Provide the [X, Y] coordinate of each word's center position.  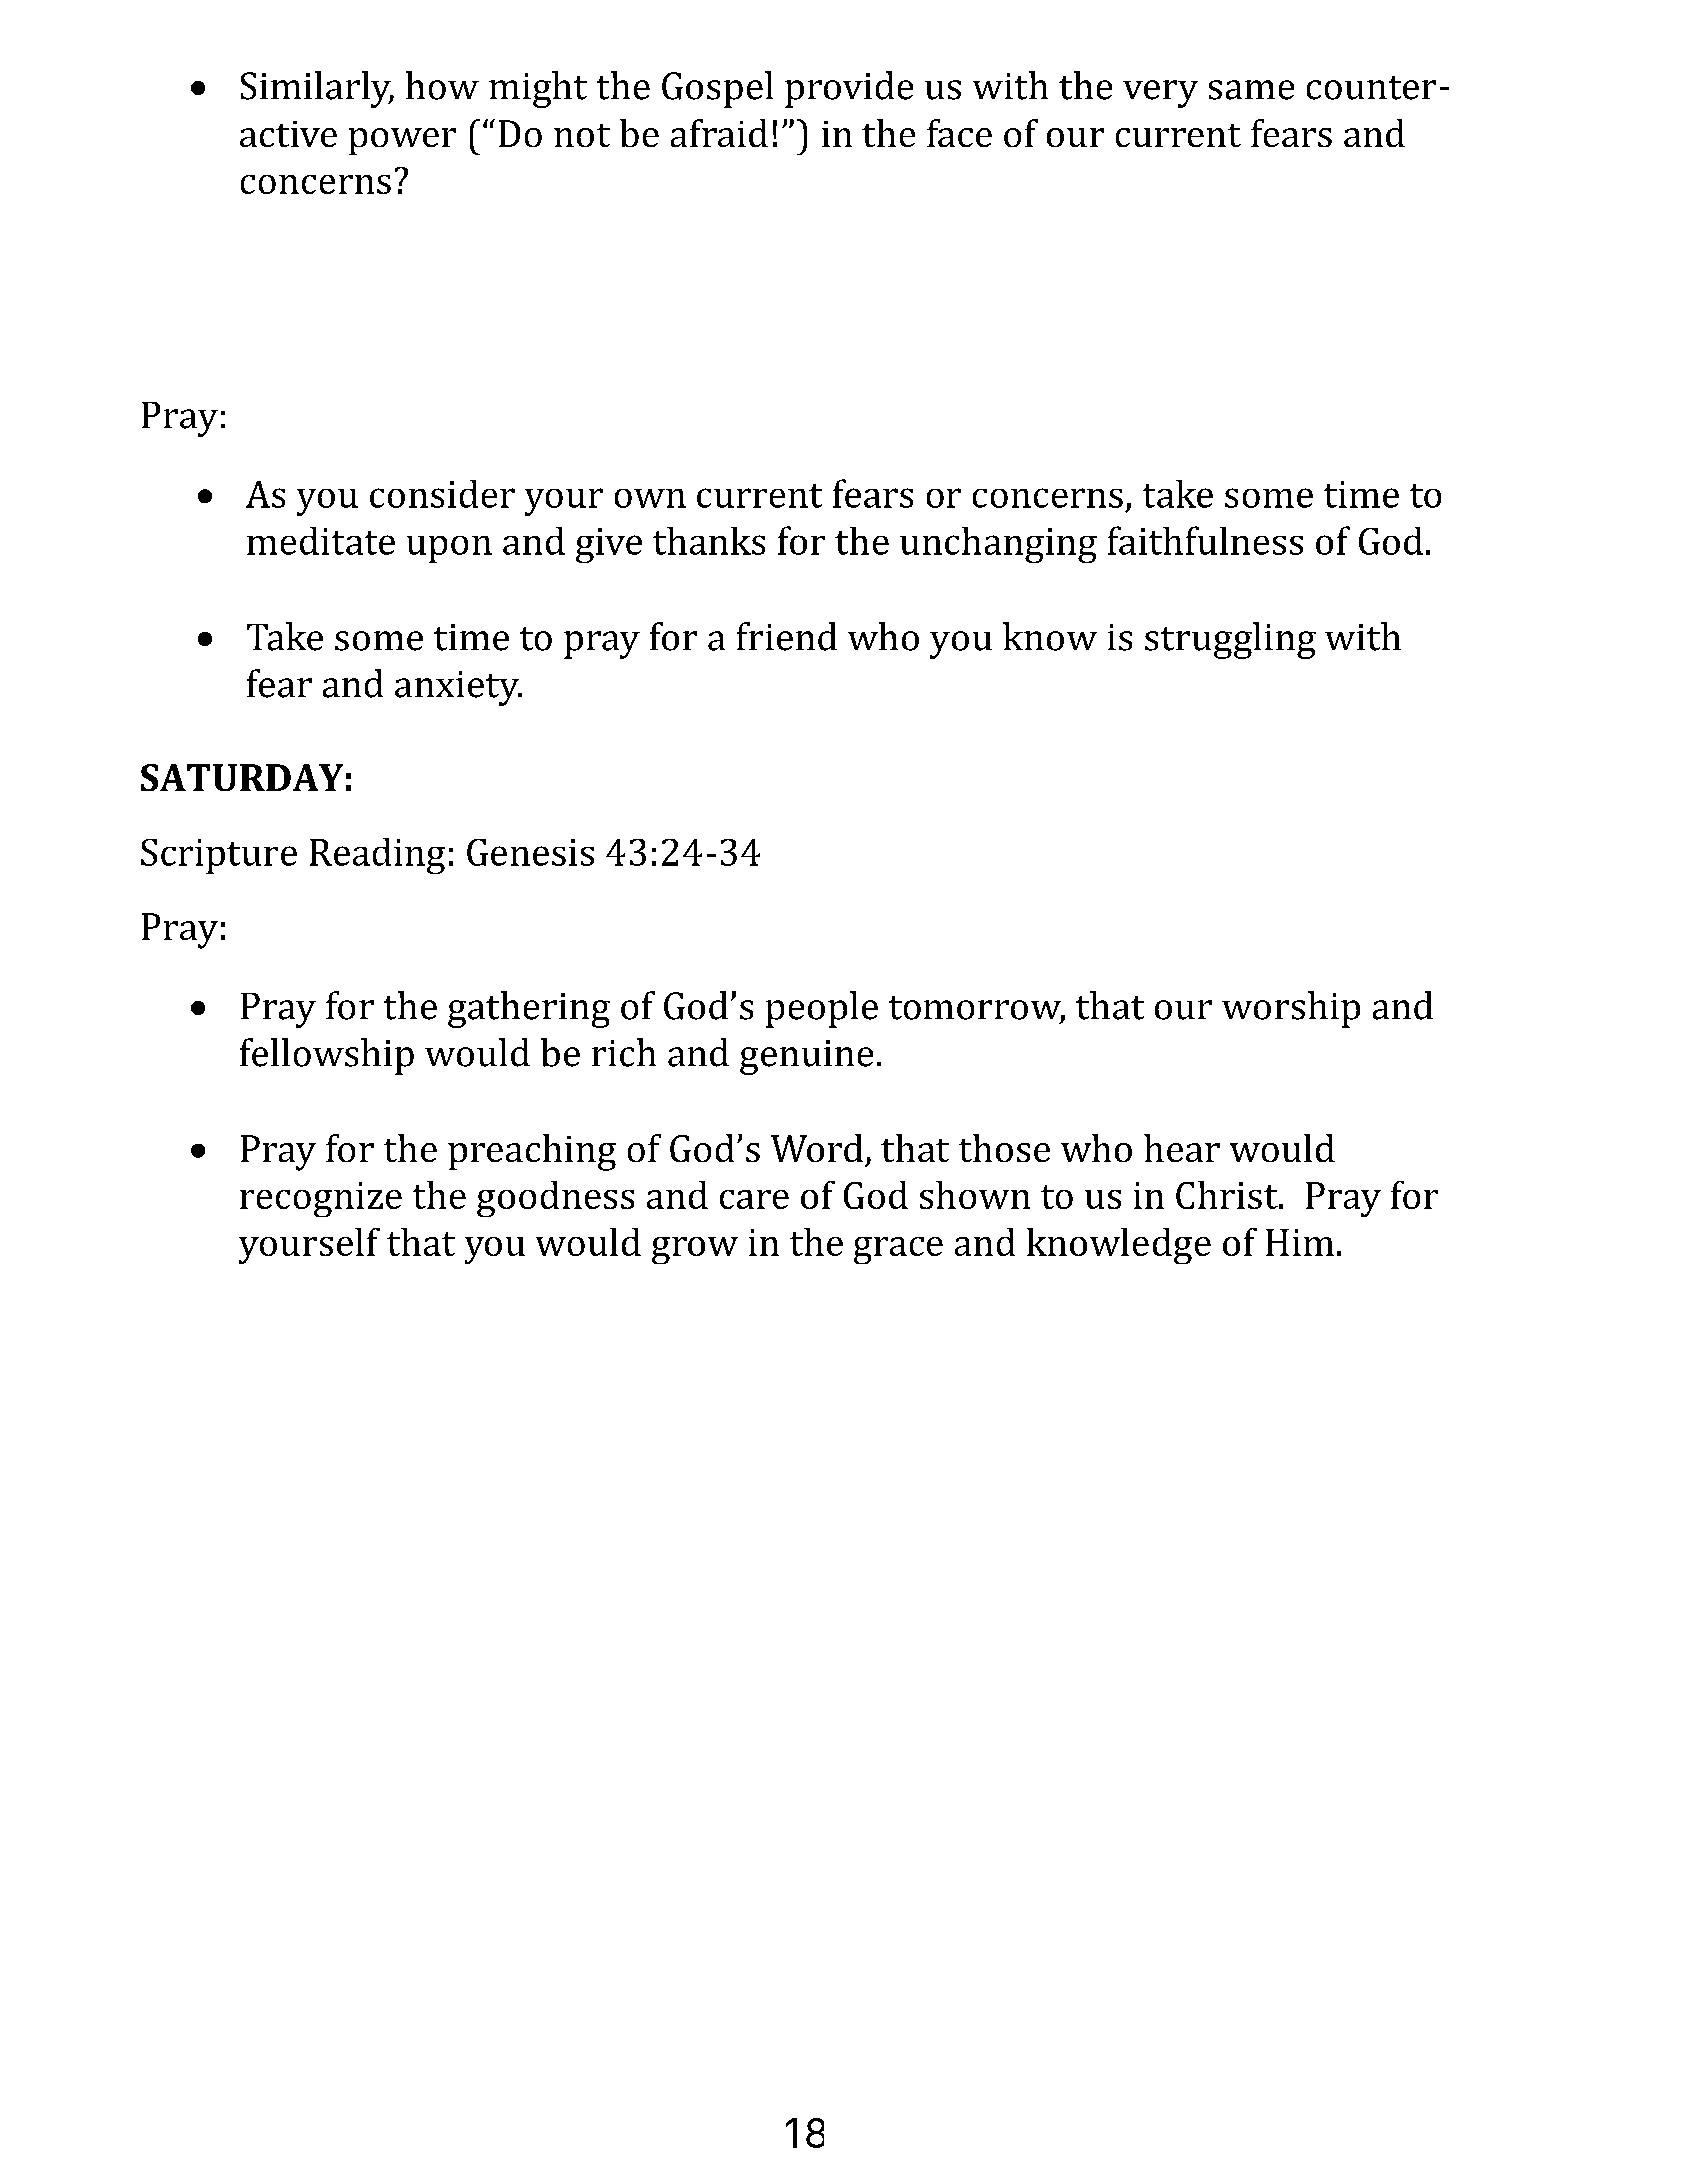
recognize [321, 1199]
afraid [719, 133]
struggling [1230, 640]
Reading [377, 856]
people [822, 1009]
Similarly [317, 89]
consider [442, 494]
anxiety [458, 688]
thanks [709, 541]
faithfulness [1205, 540]
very [1160, 94]
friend [787, 636]
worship [1291, 1009]
